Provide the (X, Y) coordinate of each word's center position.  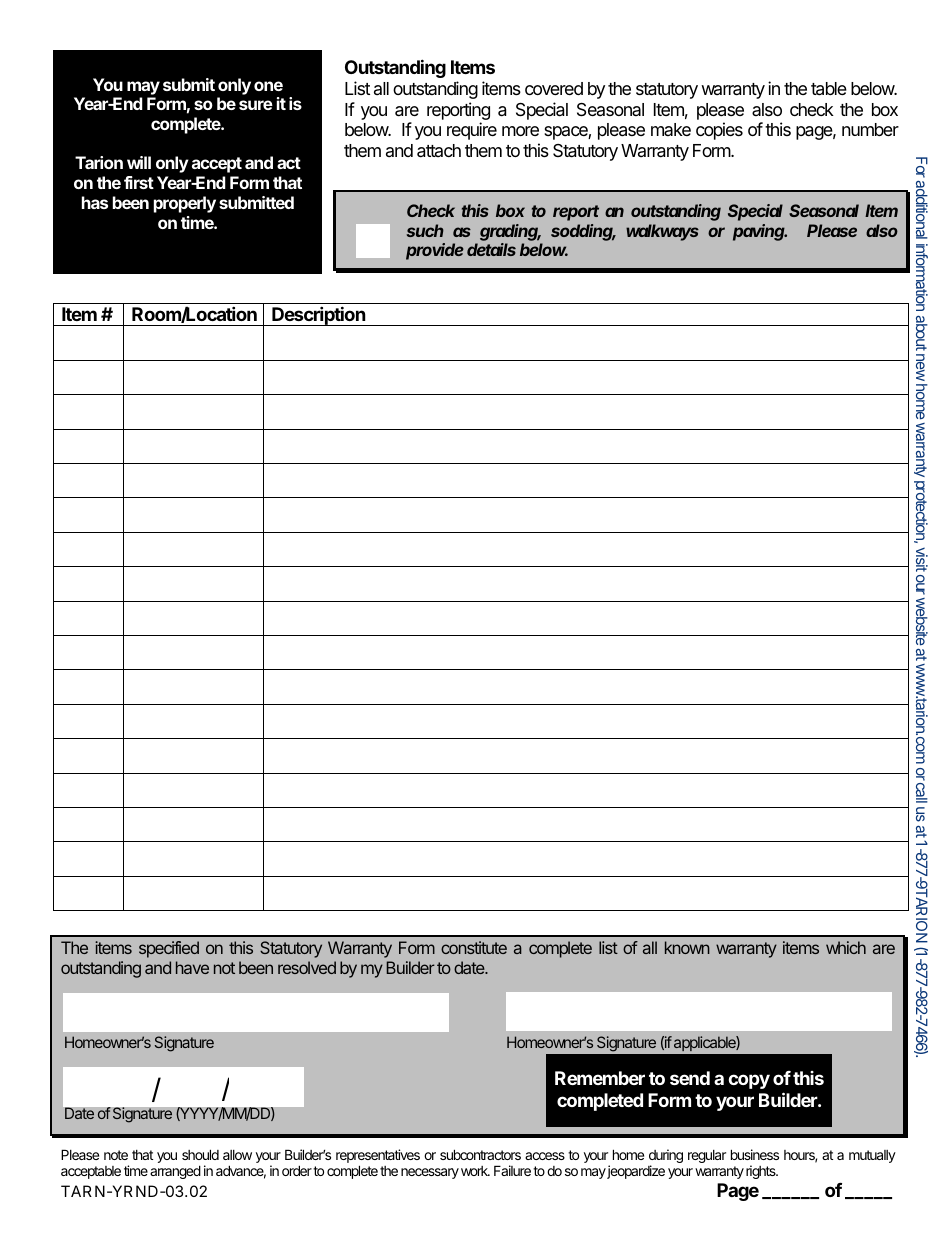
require (472, 131)
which (846, 947)
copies (719, 131)
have (192, 967)
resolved (307, 967)
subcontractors (480, 1154)
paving (760, 232)
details (491, 249)
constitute (474, 947)
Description (319, 316)
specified (169, 949)
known (687, 947)
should (200, 1154)
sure (256, 105)
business (755, 1154)
